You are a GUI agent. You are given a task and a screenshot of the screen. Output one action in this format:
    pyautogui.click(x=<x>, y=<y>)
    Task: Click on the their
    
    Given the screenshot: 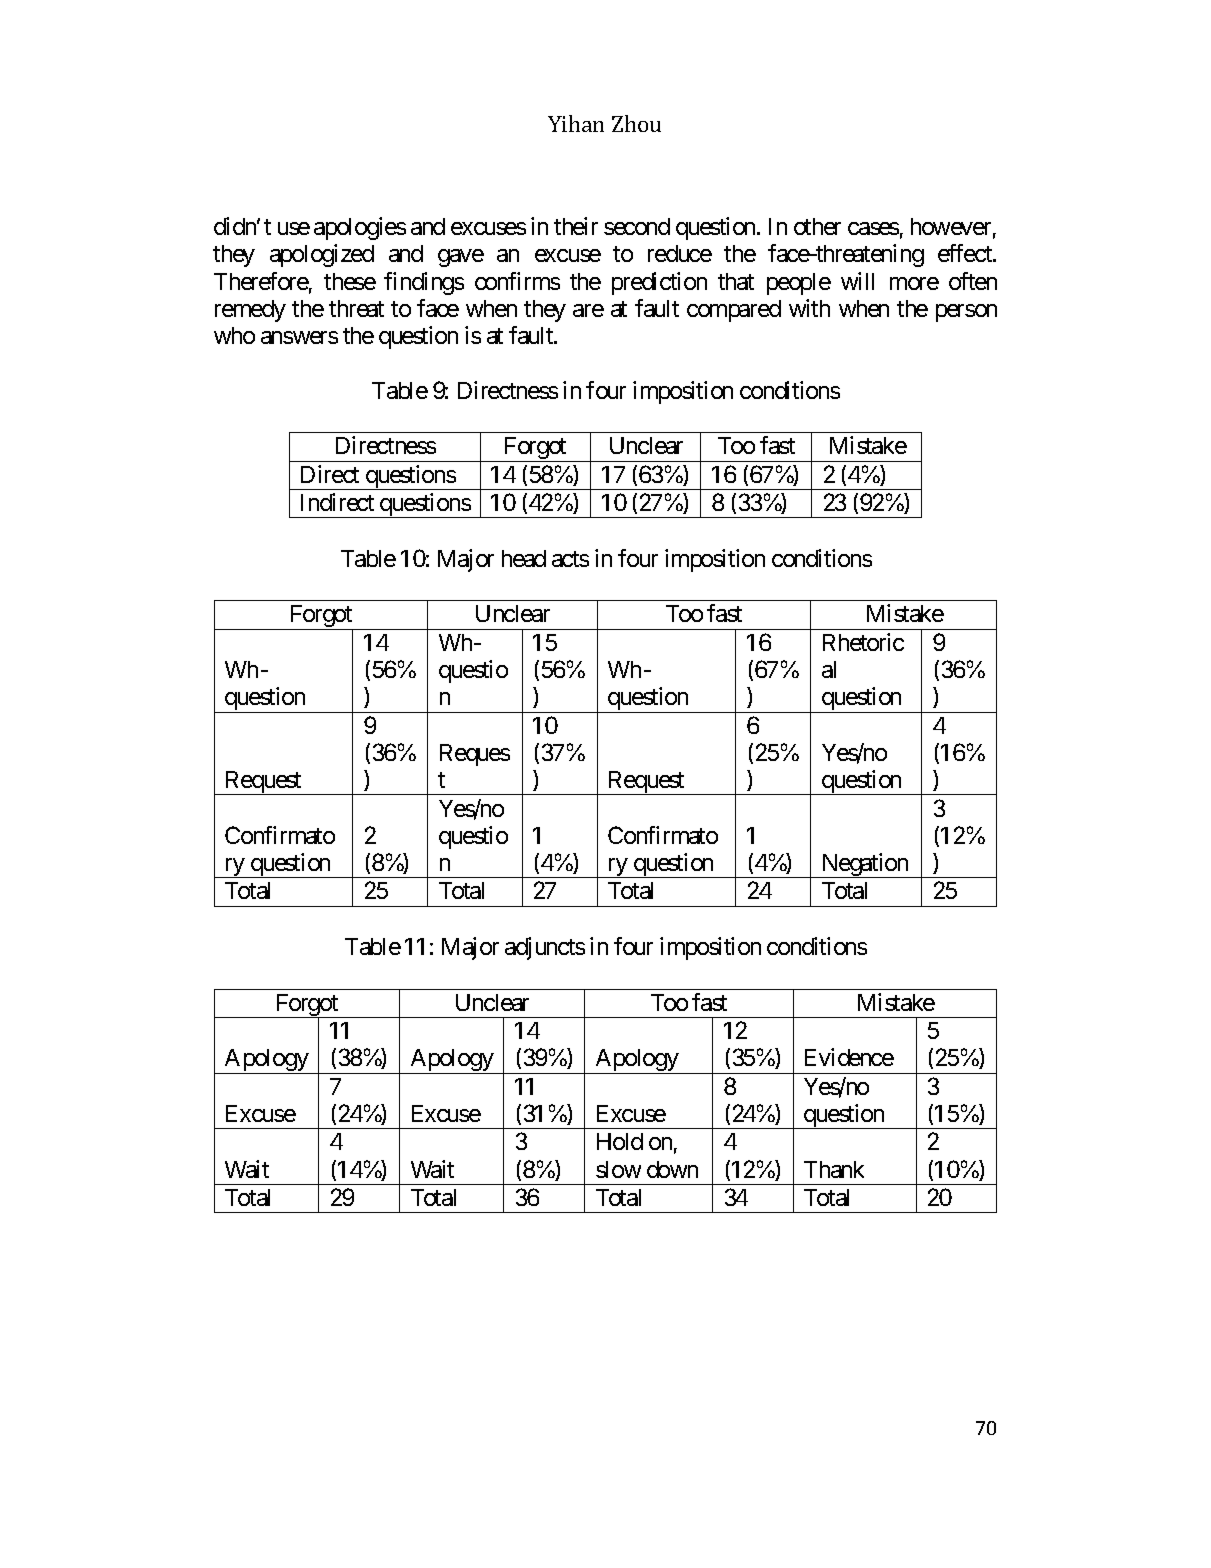 What is the action you would take?
    pyautogui.click(x=576, y=226)
